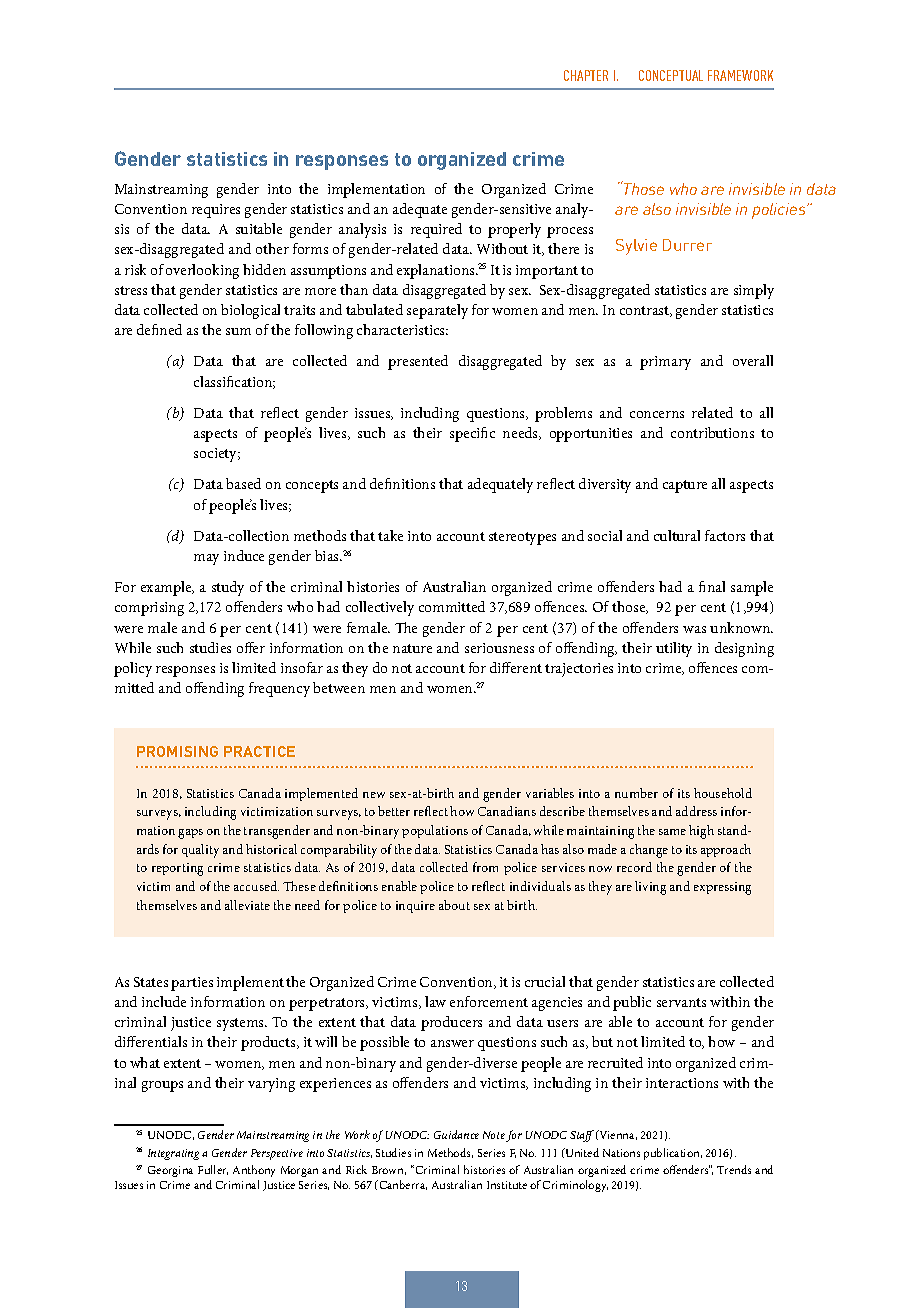 The height and width of the screenshot is (1308, 924). Describe the element at coordinates (159, 329) in the screenshot. I see `defined` at that location.
